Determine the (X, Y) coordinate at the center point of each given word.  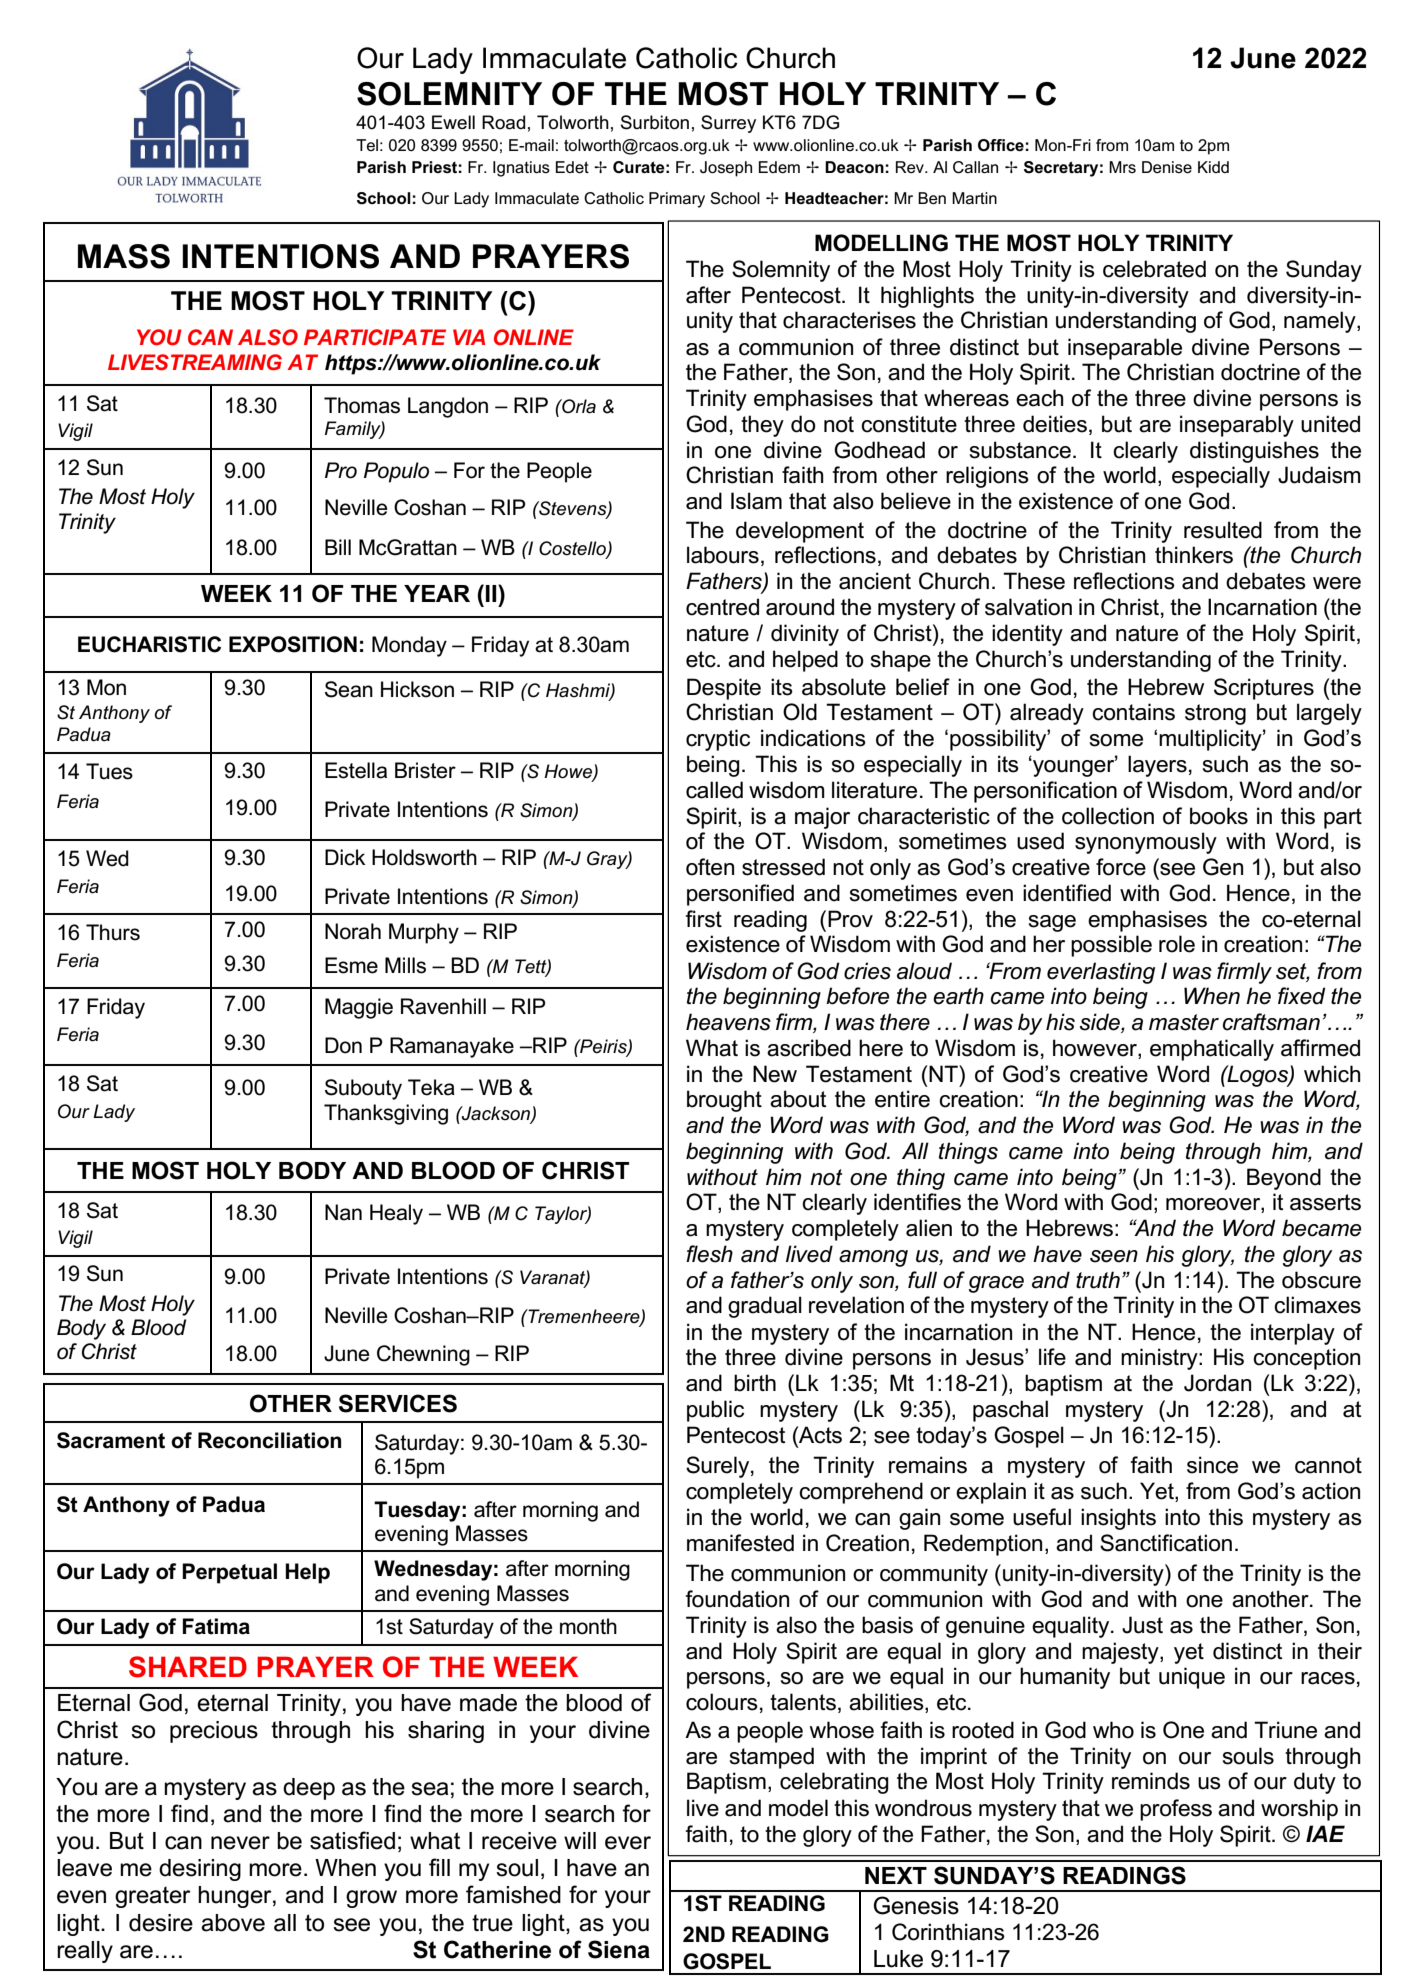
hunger (236, 1897)
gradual (765, 1307)
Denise (1167, 167)
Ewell (453, 122)
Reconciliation (269, 1440)
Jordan (1217, 1383)
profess (1176, 1810)
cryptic (718, 740)
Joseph (726, 169)
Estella (356, 770)
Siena (619, 1949)
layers (1157, 766)
